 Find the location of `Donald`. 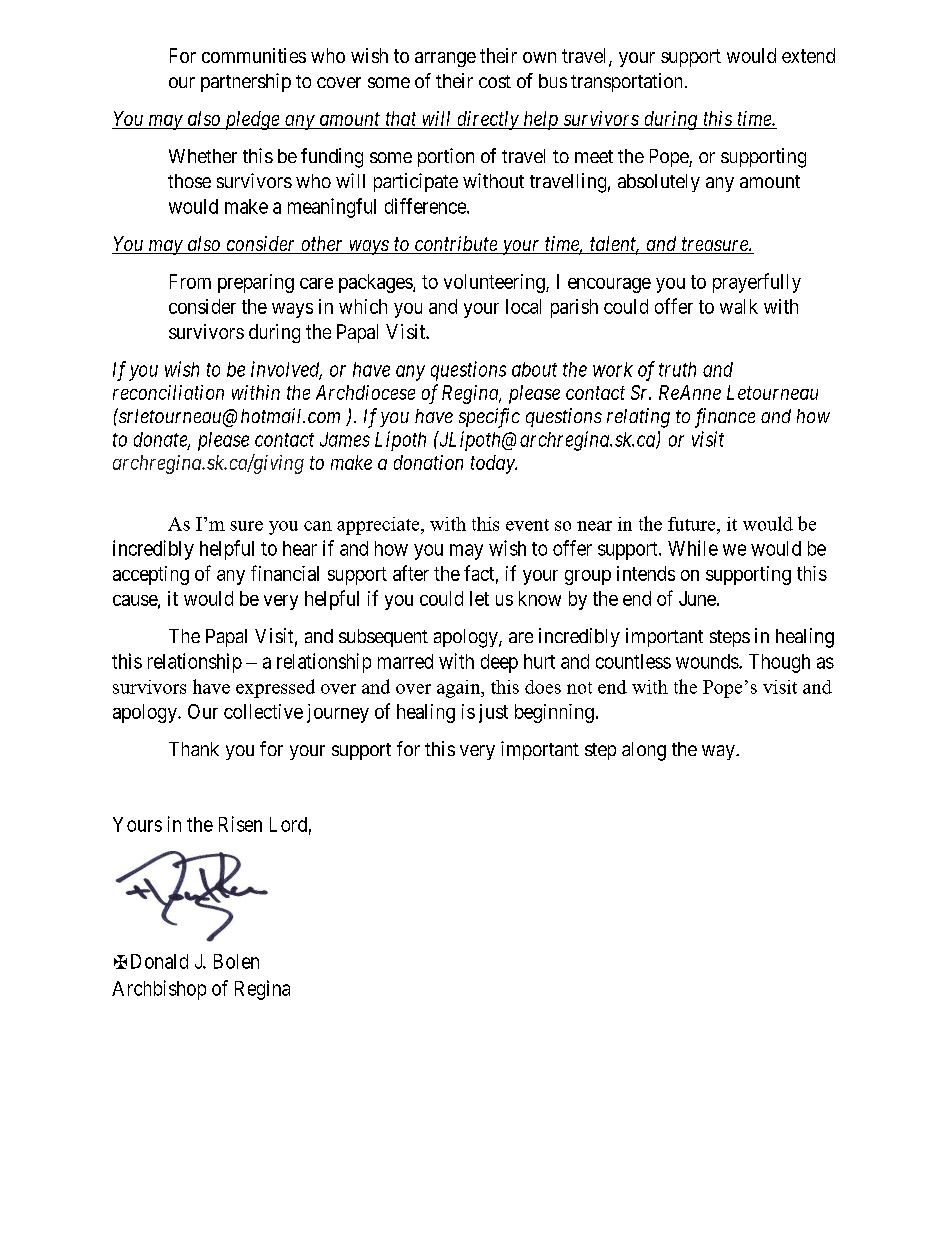

Donald is located at coordinates (159, 961).
